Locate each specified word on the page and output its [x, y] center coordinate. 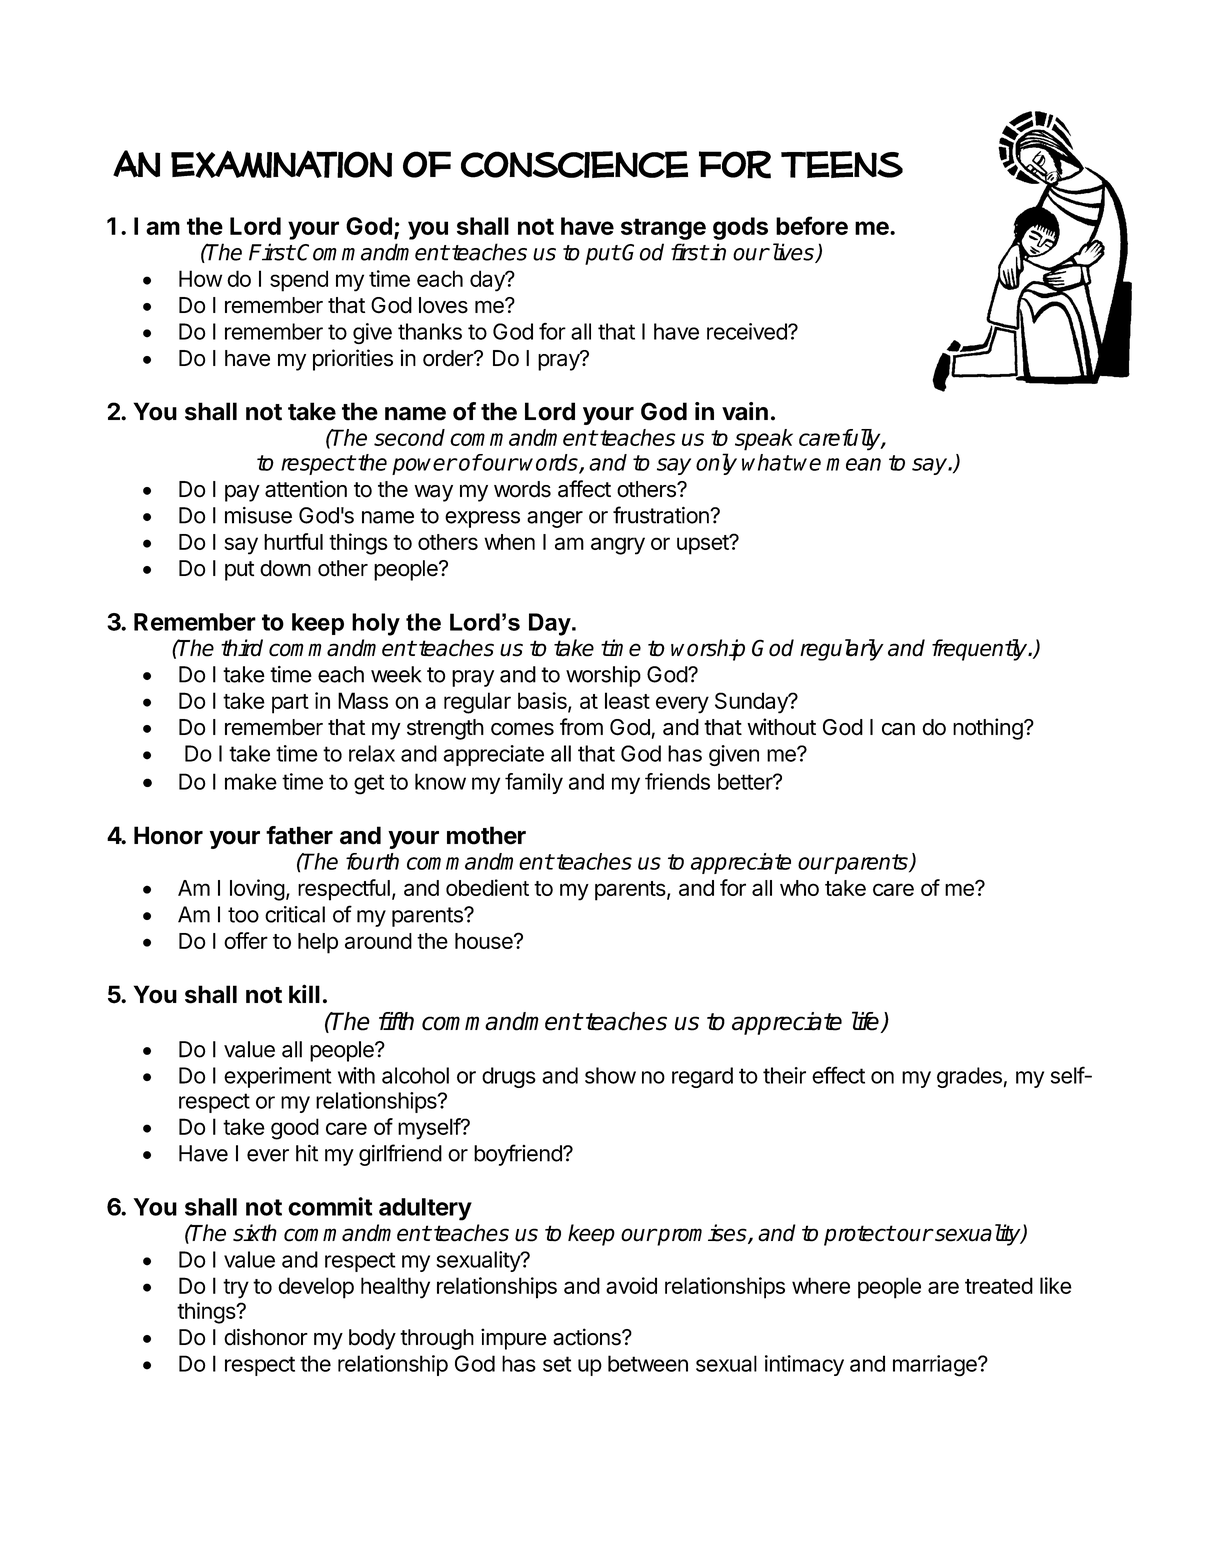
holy [376, 624]
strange [663, 229]
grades [969, 1077]
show [610, 1075]
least [627, 700]
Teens [842, 164]
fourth [372, 861]
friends [677, 781]
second [409, 437]
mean [853, 464]
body [372, 1339]
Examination [281, 164]
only [716, 464]
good [295, 1129]
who [799, 888]
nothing [988, 729]
